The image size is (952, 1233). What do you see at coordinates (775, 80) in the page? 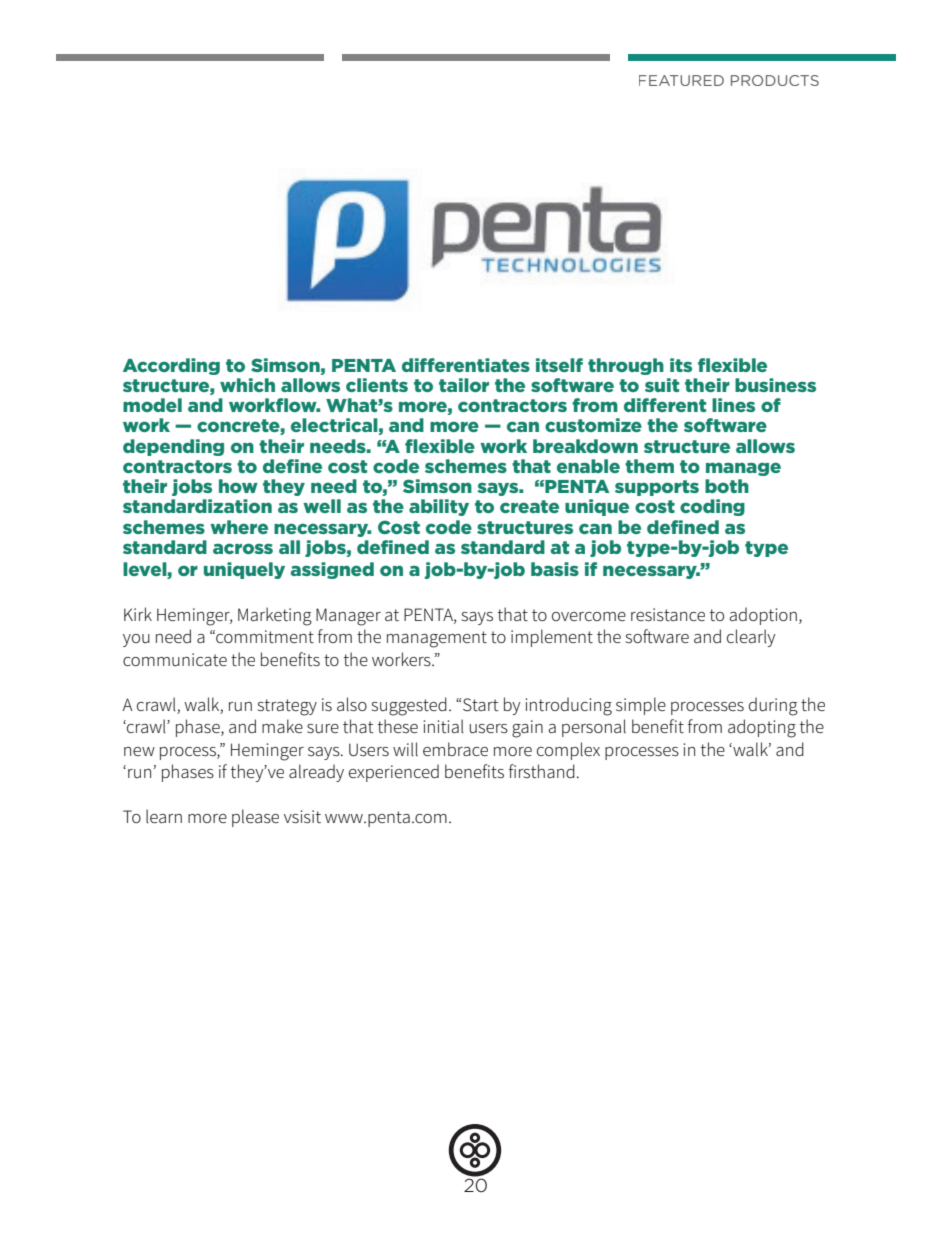
I see `PRODUCTS` at bounding box center [775, 80].
